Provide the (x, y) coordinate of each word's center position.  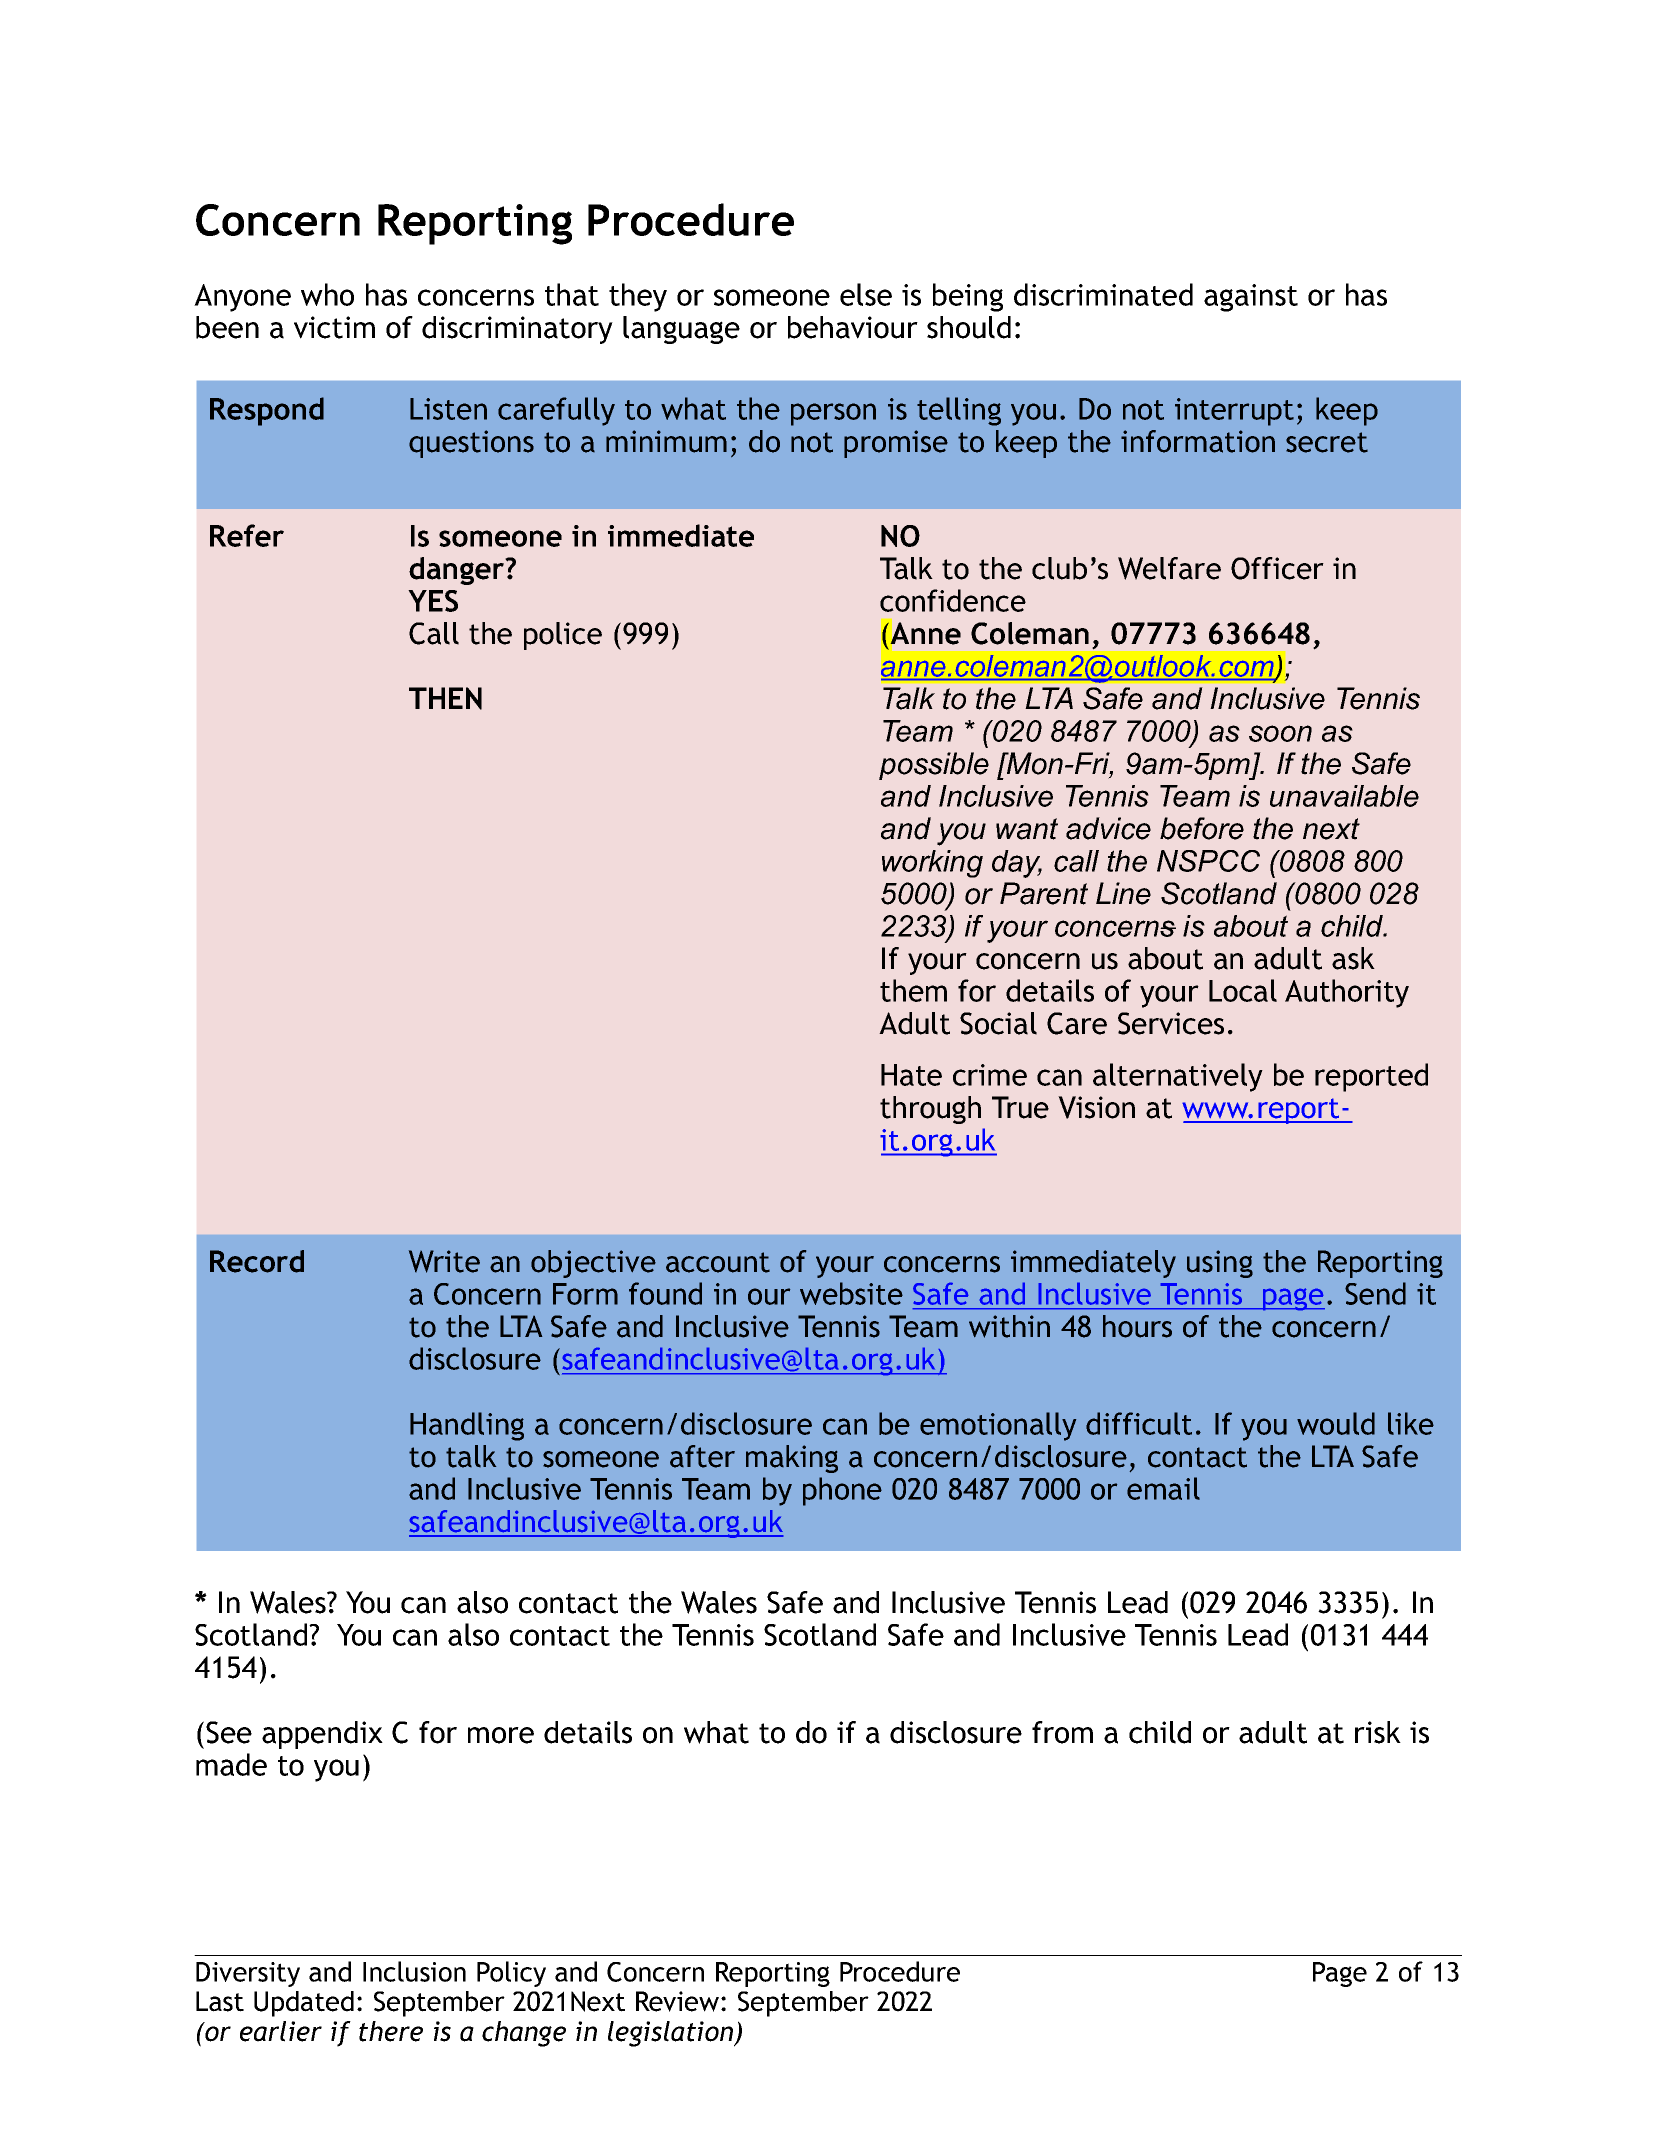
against (1251, 298)
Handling (467, 1426)
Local (1243, 990)
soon (1280, 733)
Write (444, 1261)
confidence (953, 600)
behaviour (853, 327)
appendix (322, 1735)
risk (1378, 1732)
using (1220, 1264)
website (851, 1293)
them (913, 990)
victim (334, 327)
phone (842, 1491)
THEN (445, 698)
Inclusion (414, 1971)
